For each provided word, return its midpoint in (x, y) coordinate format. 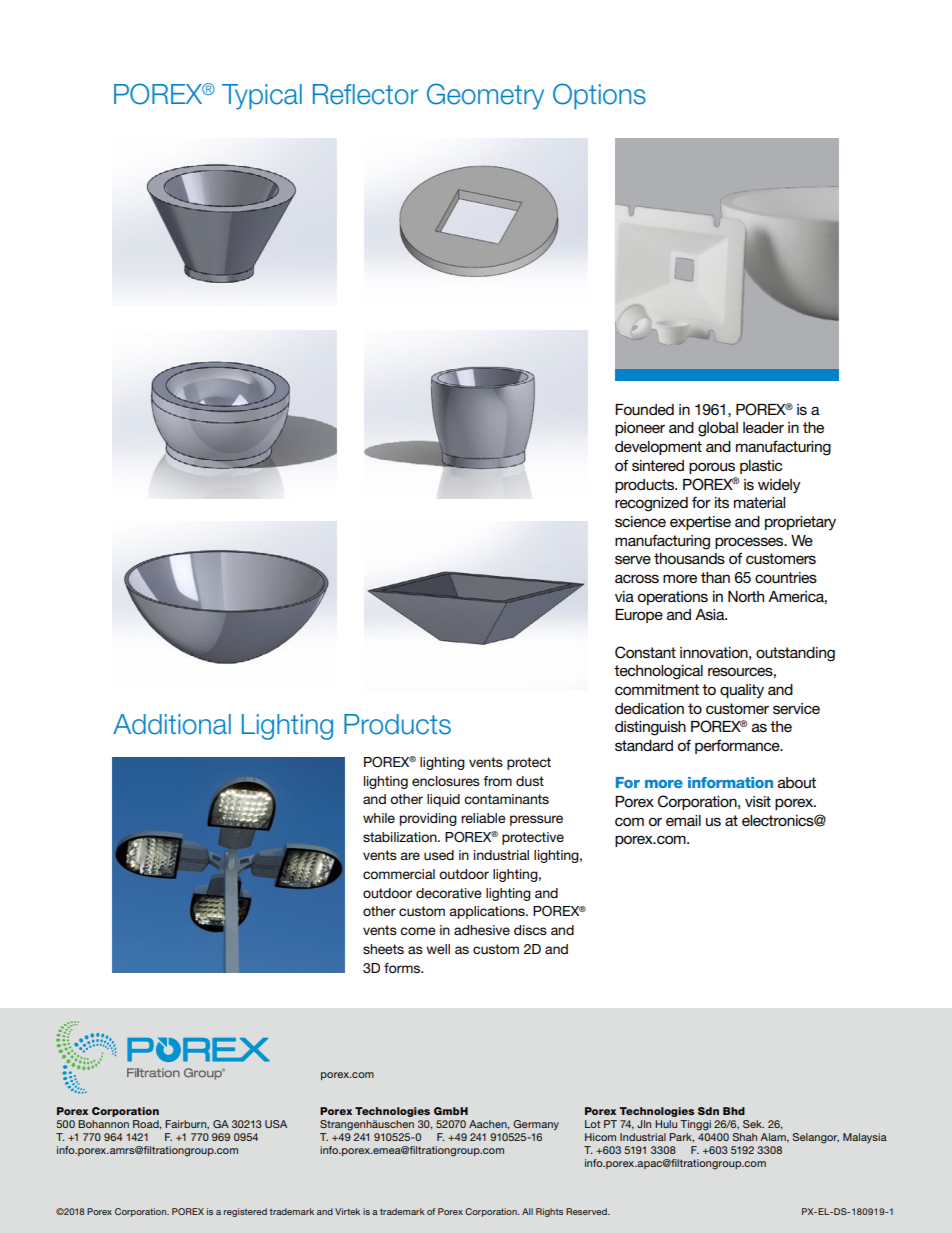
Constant (645, 652)
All (527, 1211)
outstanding (795, 654)
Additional (172, 724)
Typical (262, 97)
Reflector (366, 94)
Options (599, 96)
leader (763, 427)
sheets (383, 949)
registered (245, 1212)
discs (530, 930)
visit (758, 801)
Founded (644, 409)
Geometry (485, 96)
